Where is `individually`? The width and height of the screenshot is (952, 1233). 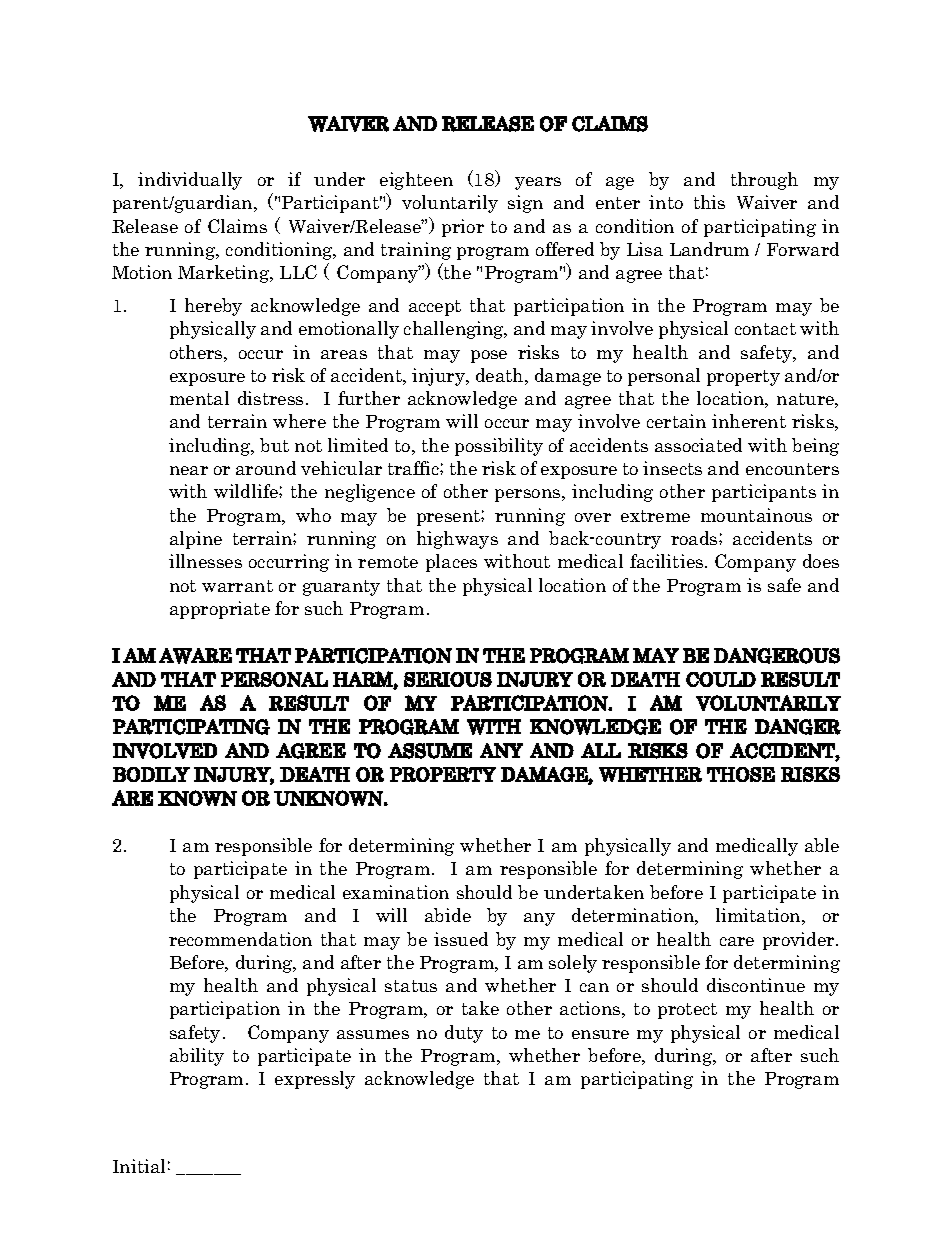
individually is located at coordinates (190, 181).
